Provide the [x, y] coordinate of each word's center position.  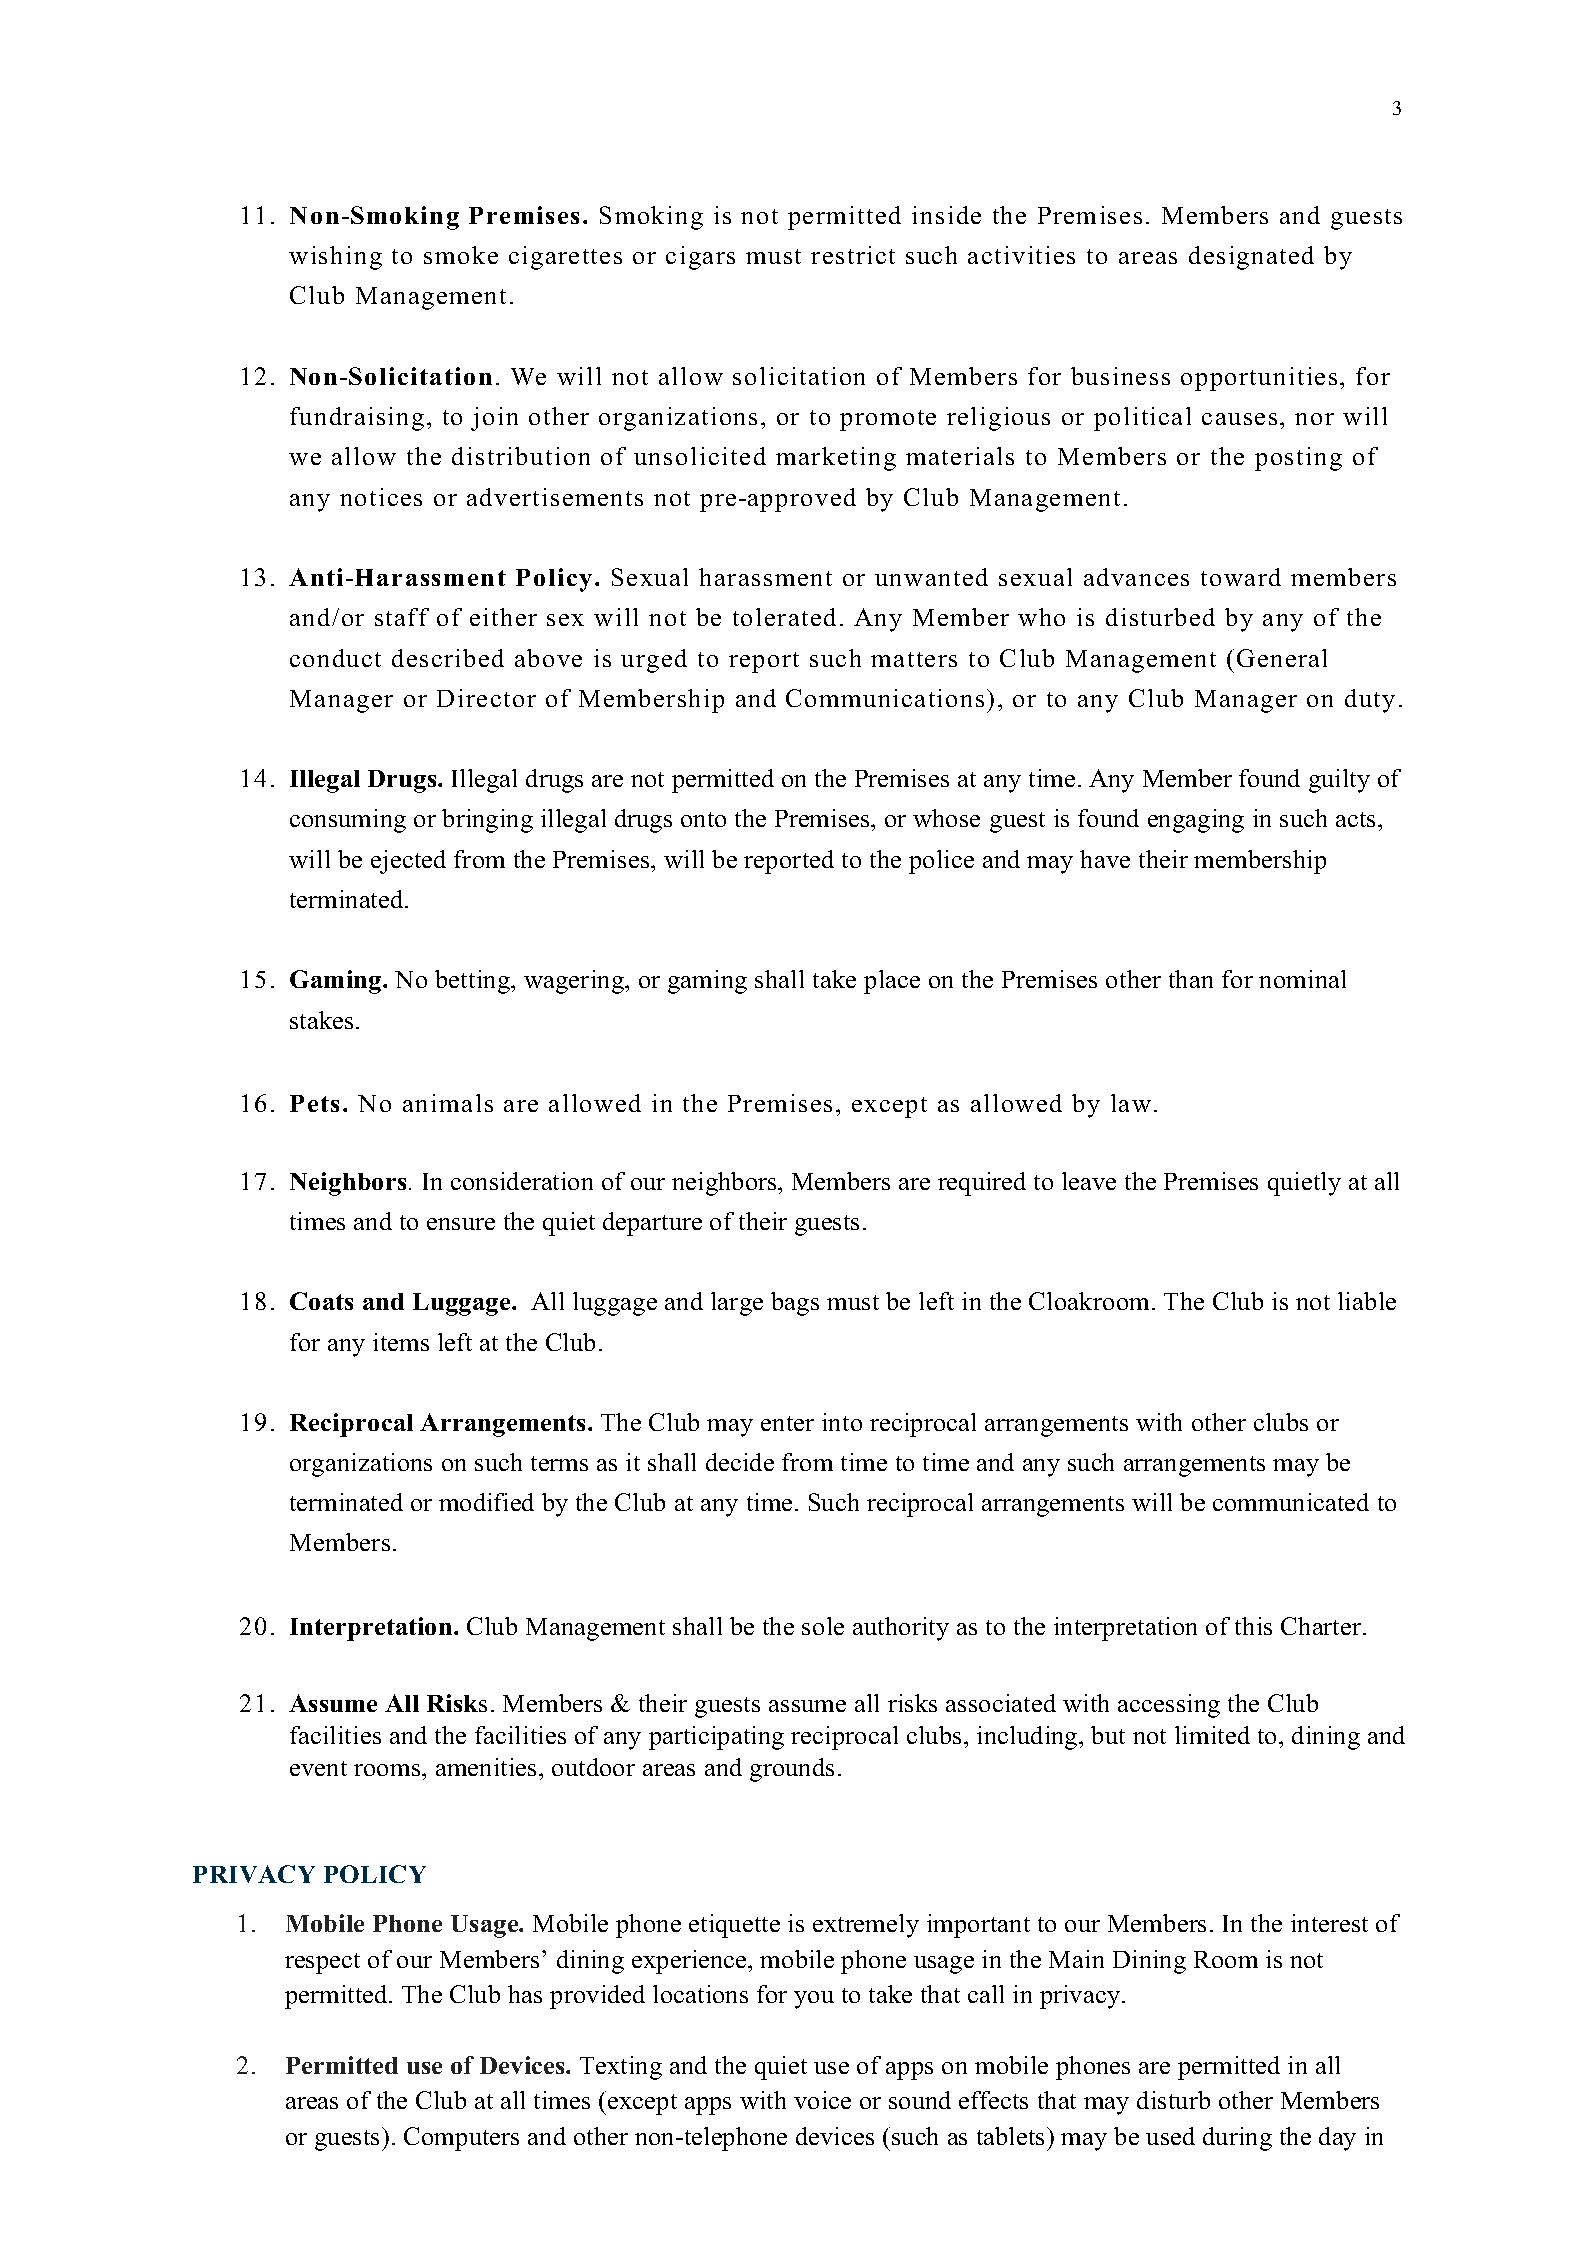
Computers [461, 2139]
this [1253, 1626]
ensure [461, 1224]
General [1282, 658]
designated [1251, 258]
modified [486, 1502]
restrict [853, 255]
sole [823, 1626]
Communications [885, 698]
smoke [461, 255]
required [982, 1184]
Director [486, 698]
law [1131, 1103]
